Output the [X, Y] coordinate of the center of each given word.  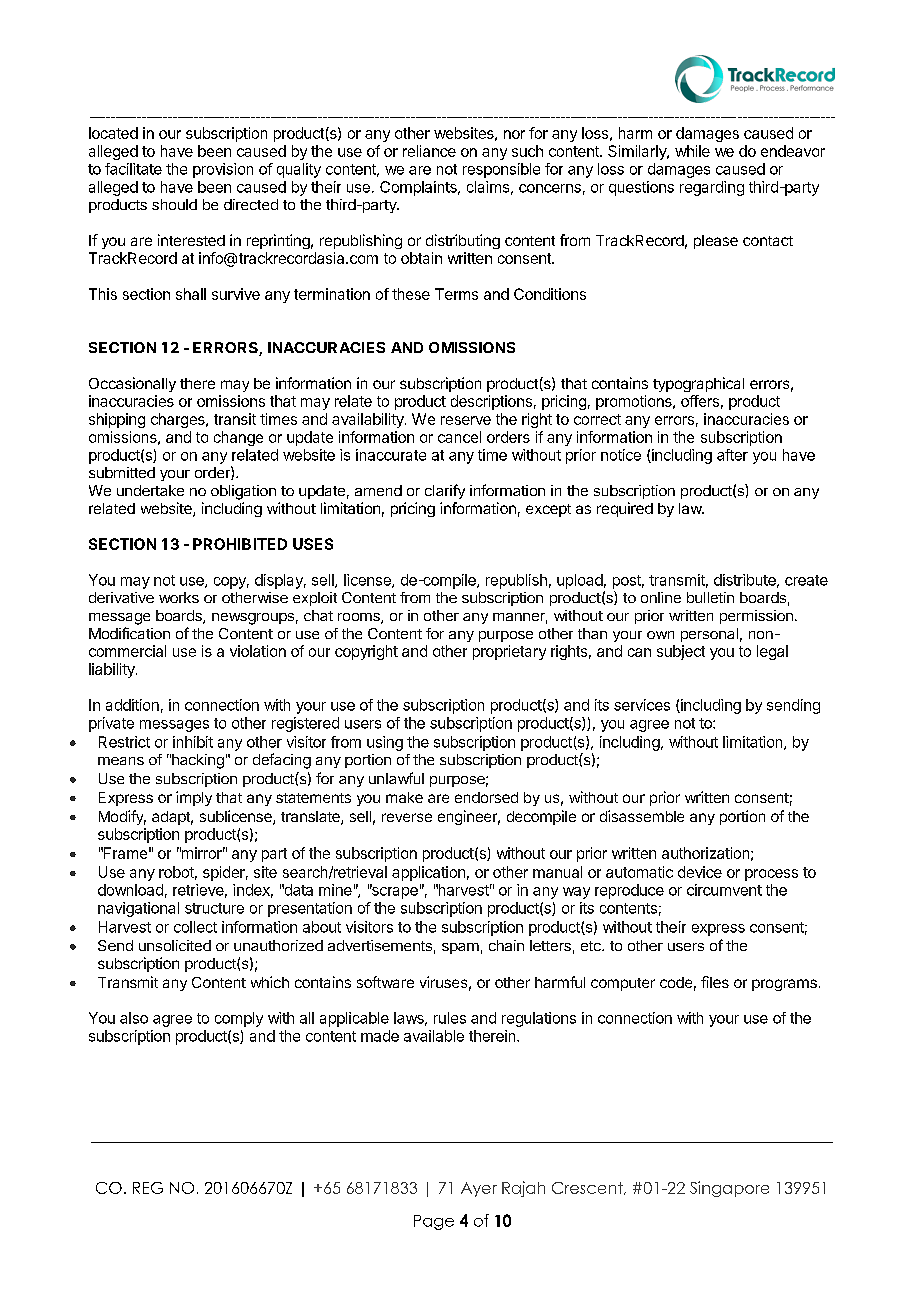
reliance [429, 151]
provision [223, 170]
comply [239, 1019]
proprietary [509, 652]
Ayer [479, 1189]
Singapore [729, 1189]
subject [681, 652]
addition [132, 705]
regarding [712, 188]
